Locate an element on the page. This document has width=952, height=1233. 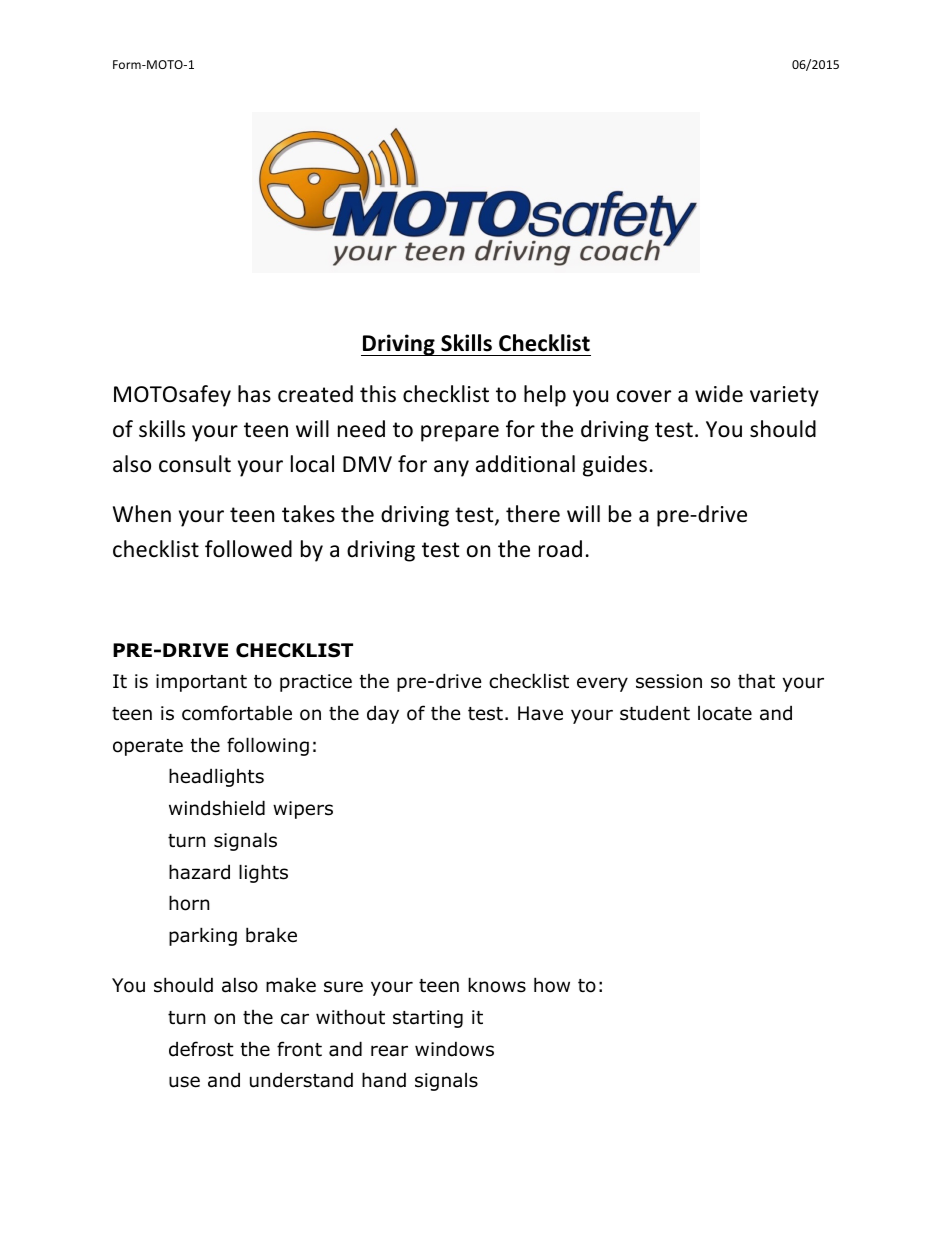
how is located at coordinates (552, 985).
